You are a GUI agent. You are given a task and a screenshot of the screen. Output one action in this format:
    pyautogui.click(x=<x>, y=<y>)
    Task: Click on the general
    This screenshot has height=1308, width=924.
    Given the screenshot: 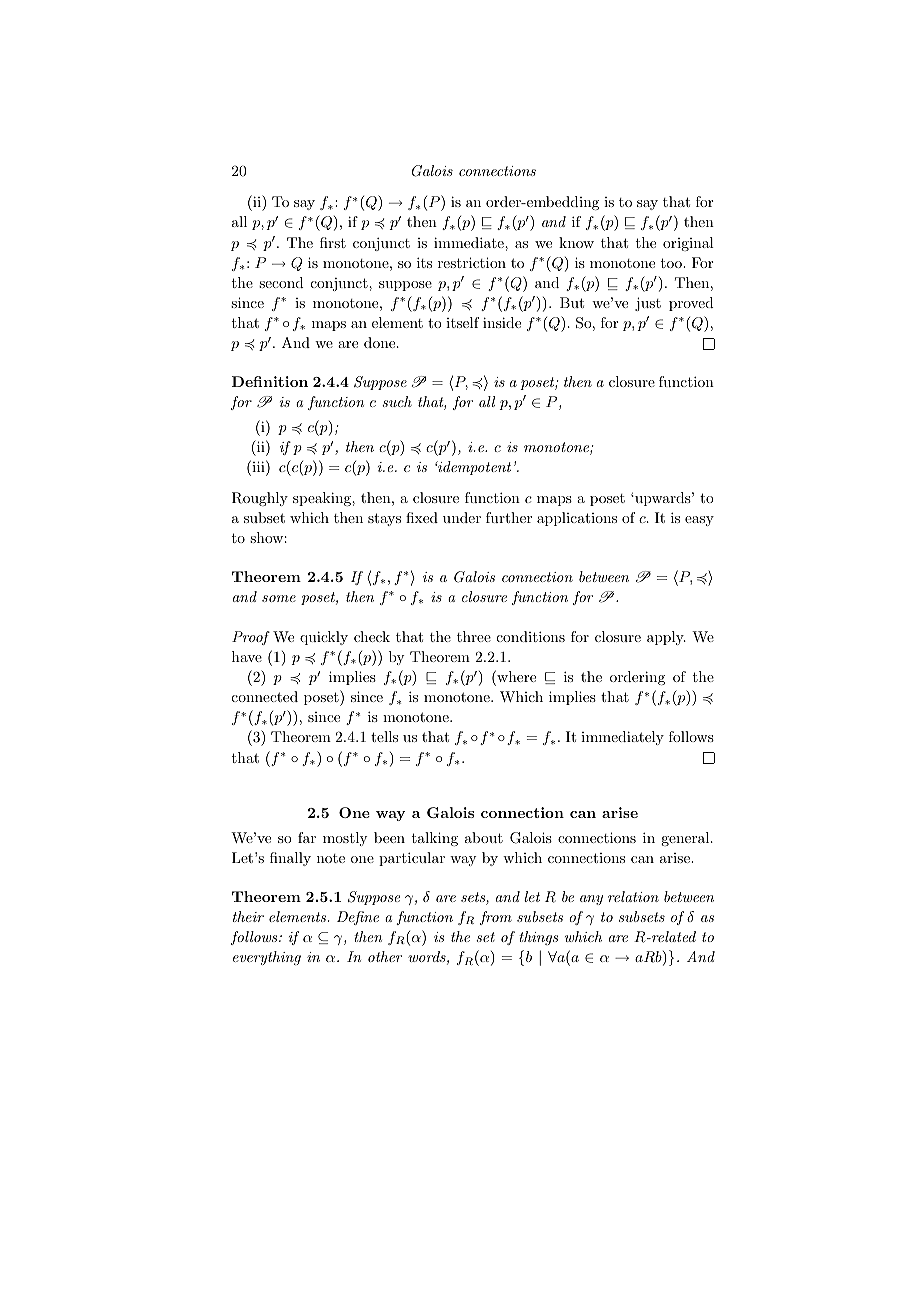 What is the action you would take?
    pyautogui.click(x=685, y=839)
